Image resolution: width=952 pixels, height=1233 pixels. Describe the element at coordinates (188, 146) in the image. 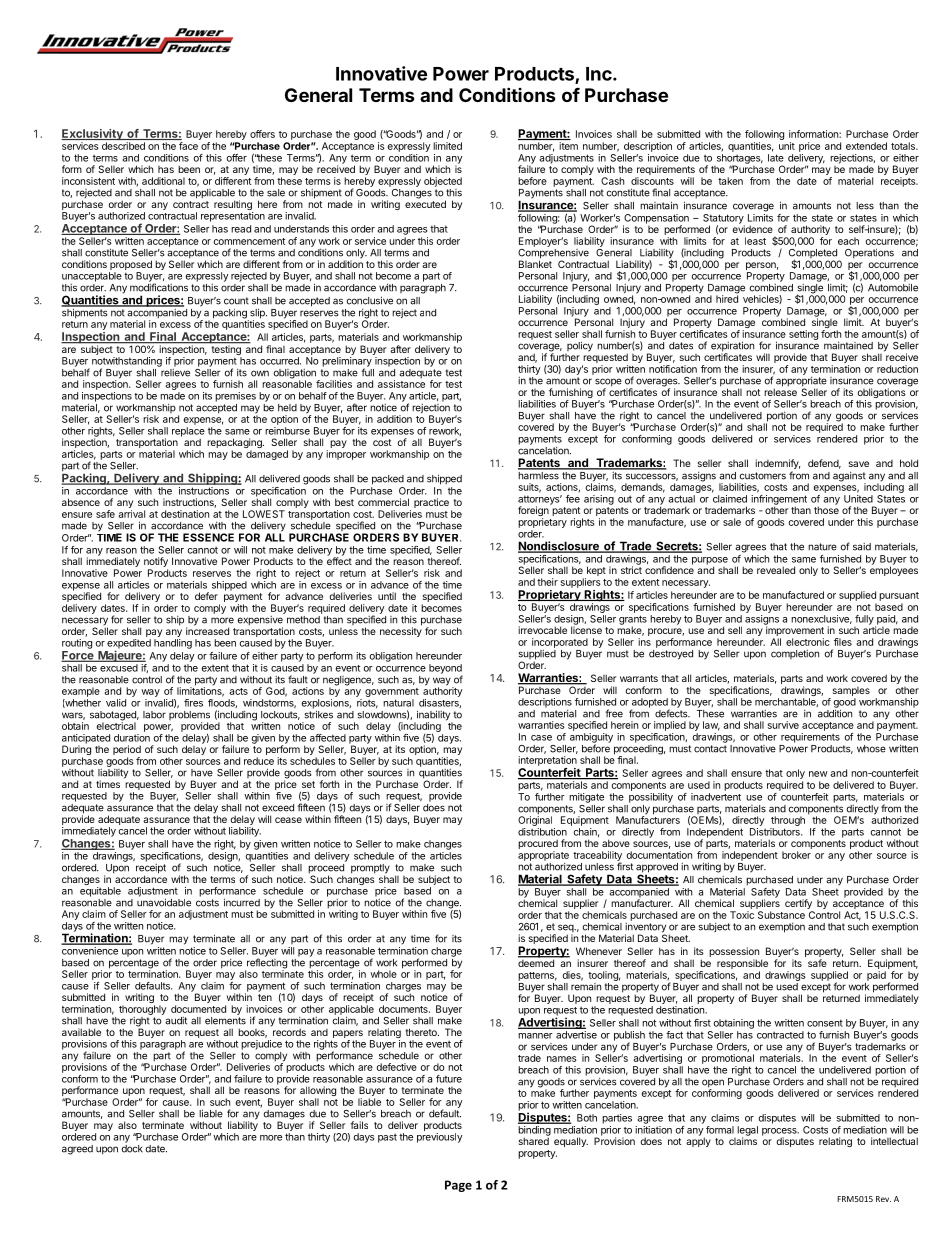

I see `face` at that location.
